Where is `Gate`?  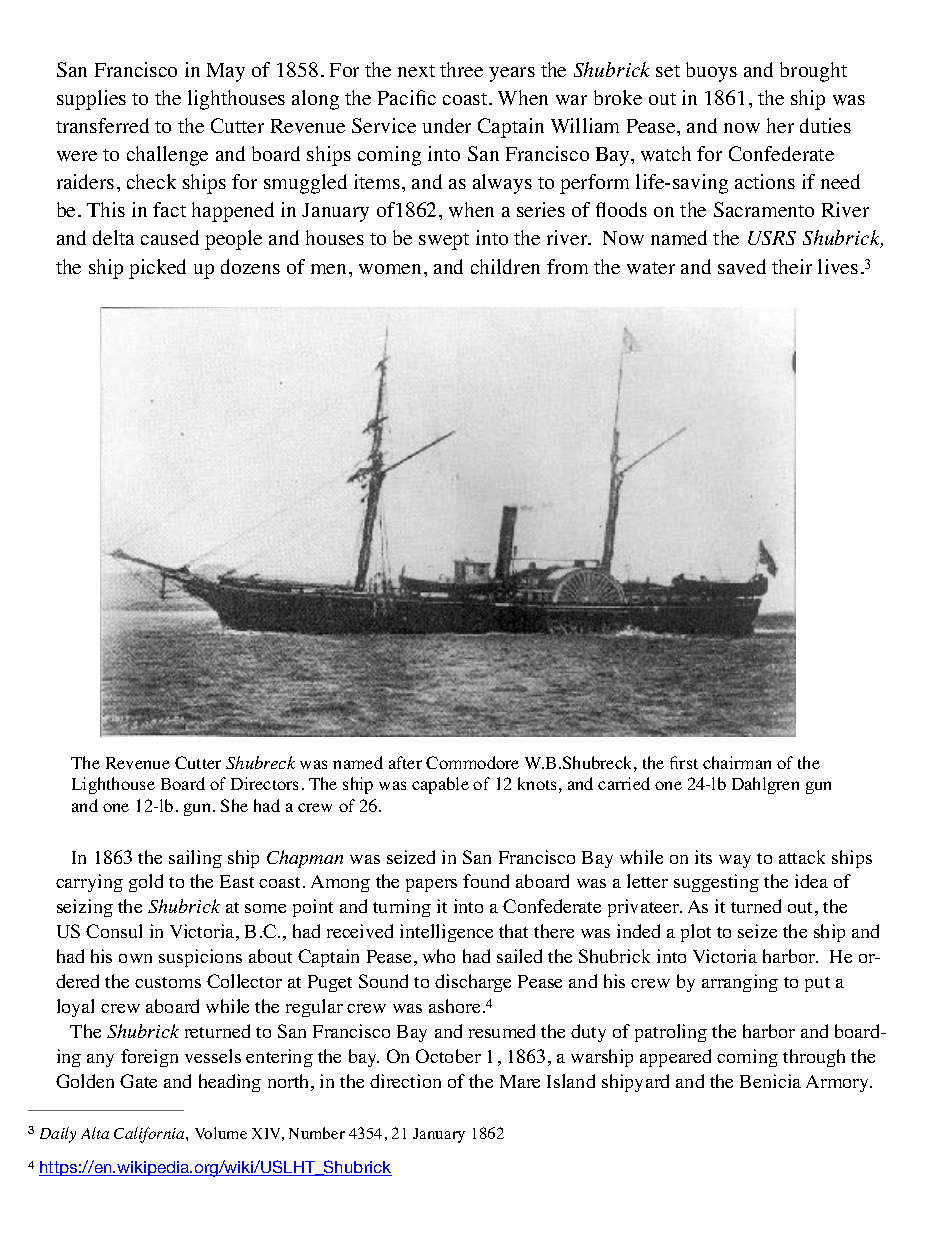
Gate is located at coordinates (138, 1081).
